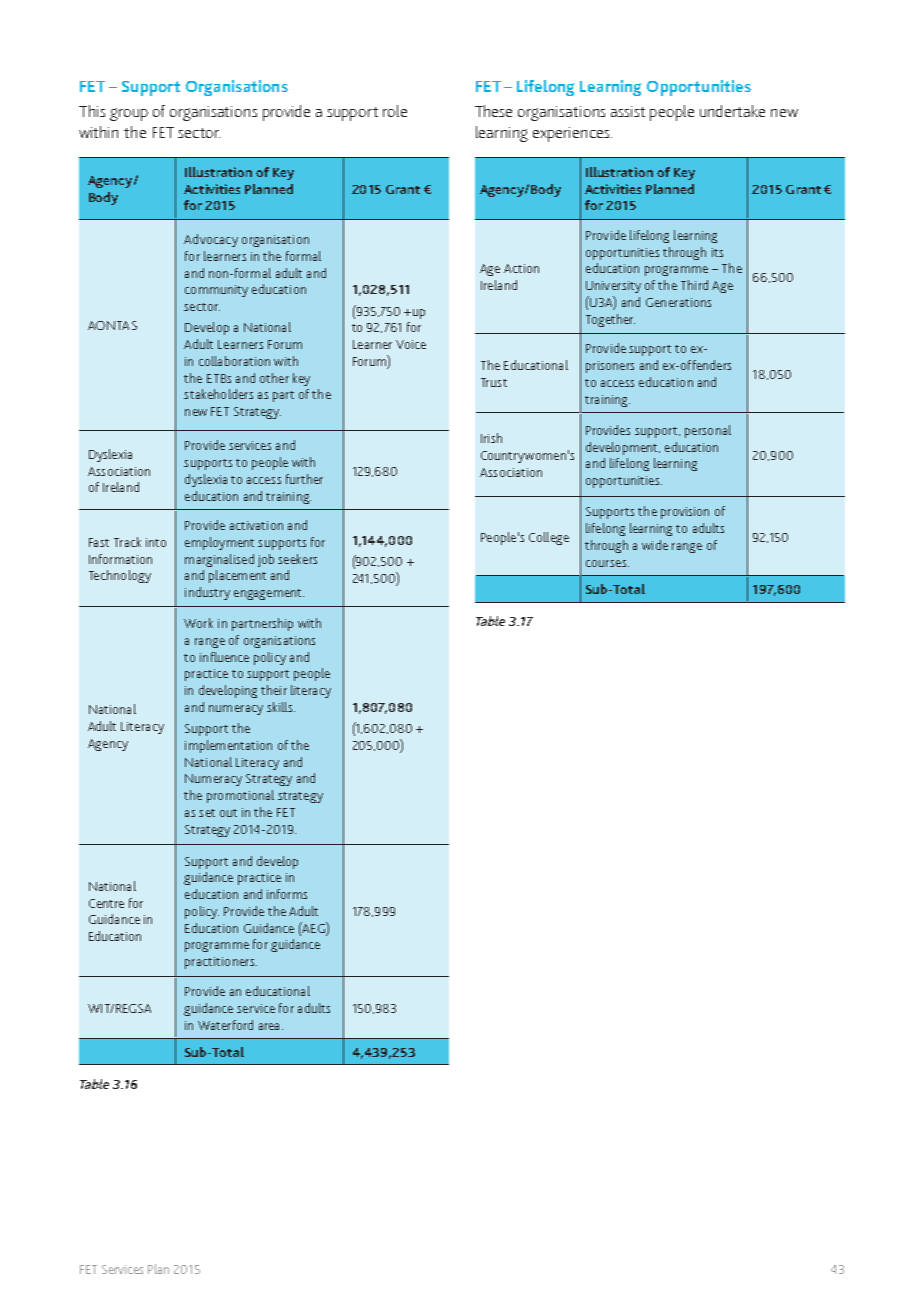 The width and height of the image is (924, 1308). I want to click on role, so click(395, 111).
